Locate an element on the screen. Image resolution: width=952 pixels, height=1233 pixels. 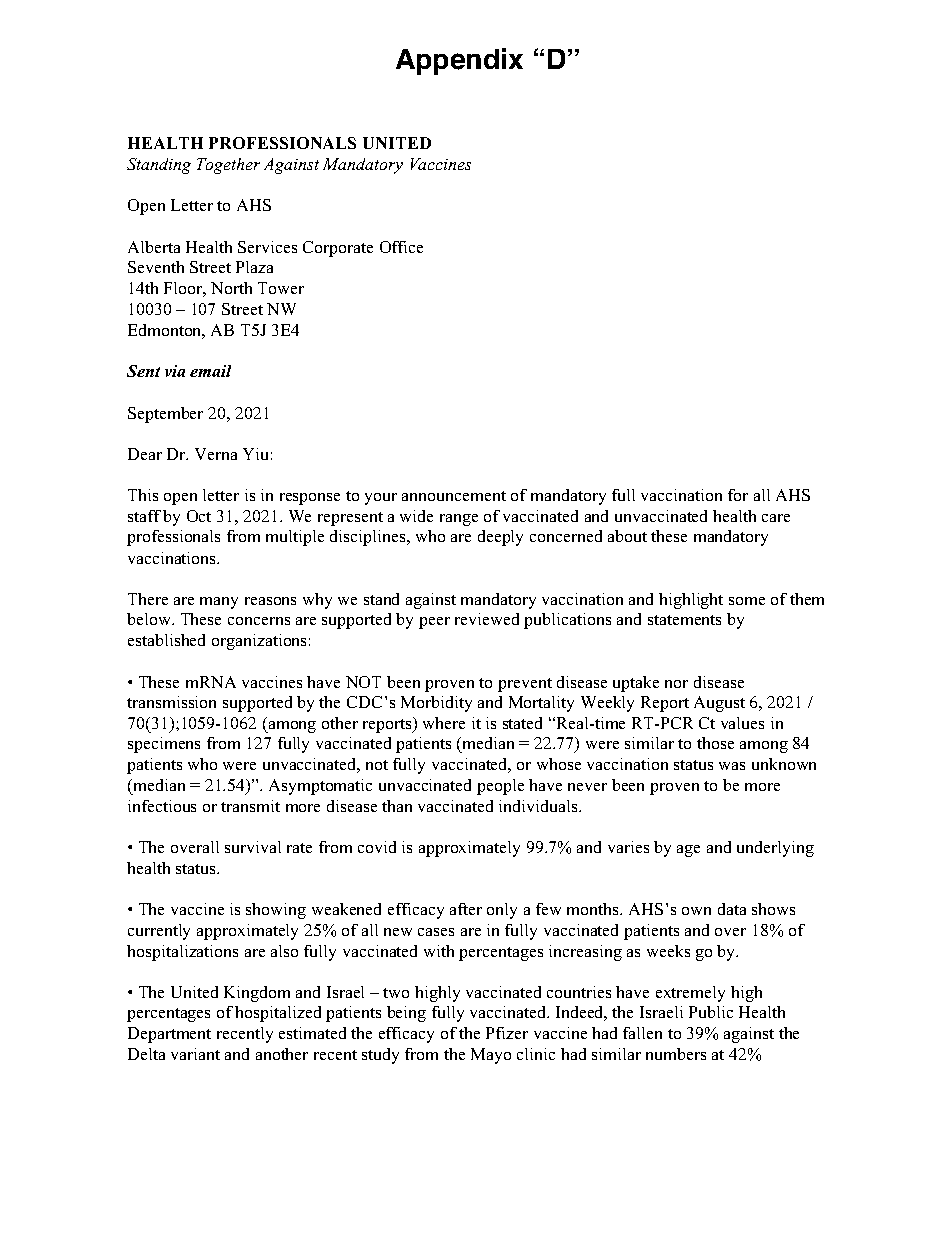
transmission is located at coordinates (171, 702).
